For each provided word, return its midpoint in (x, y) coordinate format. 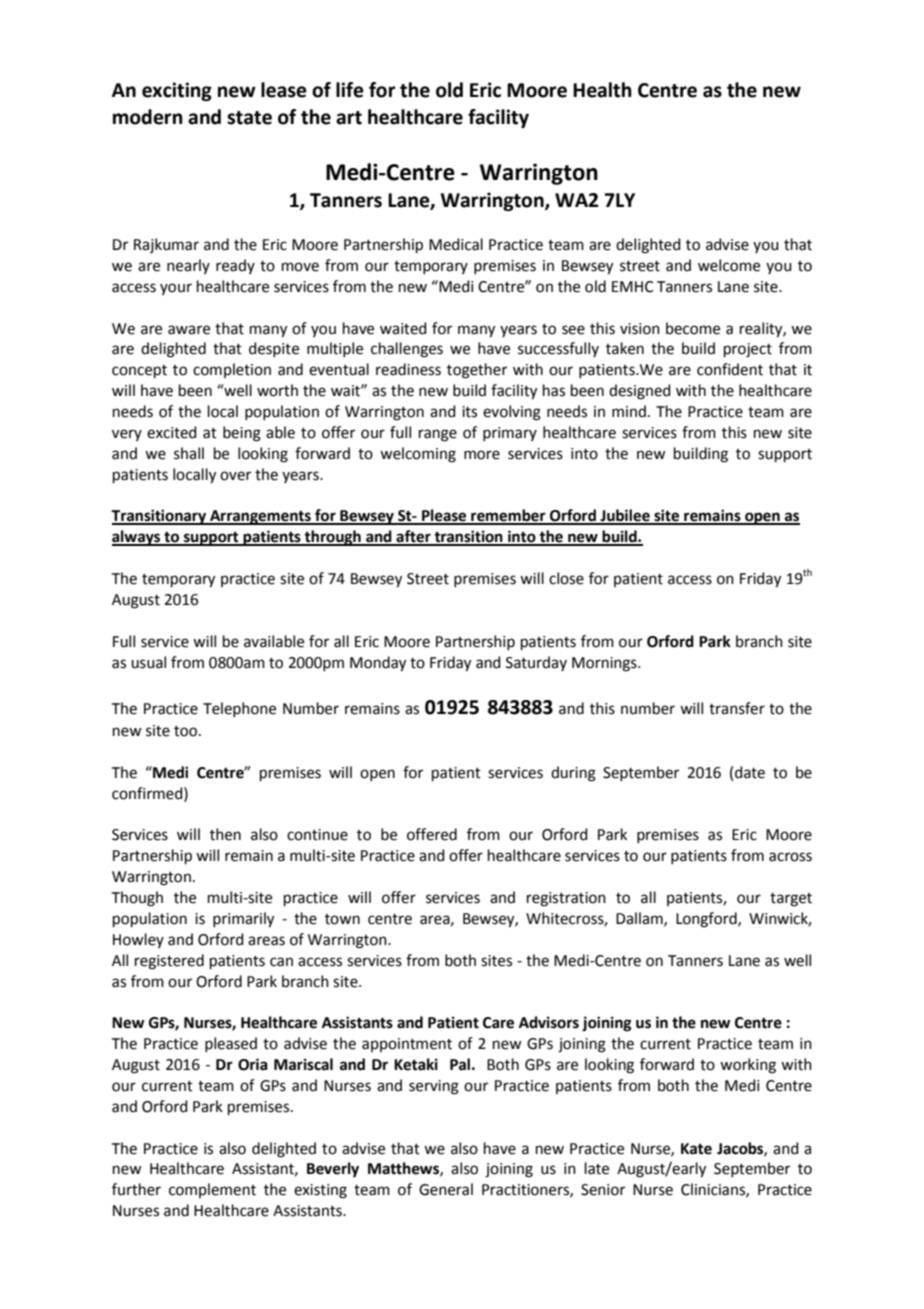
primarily (243, 920)
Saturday (536, 663)
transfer (737, 708)
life (350, 90)
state (249, 118)
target (791, 900)
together (477, 371)
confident (730, 369)
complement (212, 1190)
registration (566, 899)
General (446, 1189)
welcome (729, 265)
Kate (696, 1149)
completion (232, 370)
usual (148, 662)
